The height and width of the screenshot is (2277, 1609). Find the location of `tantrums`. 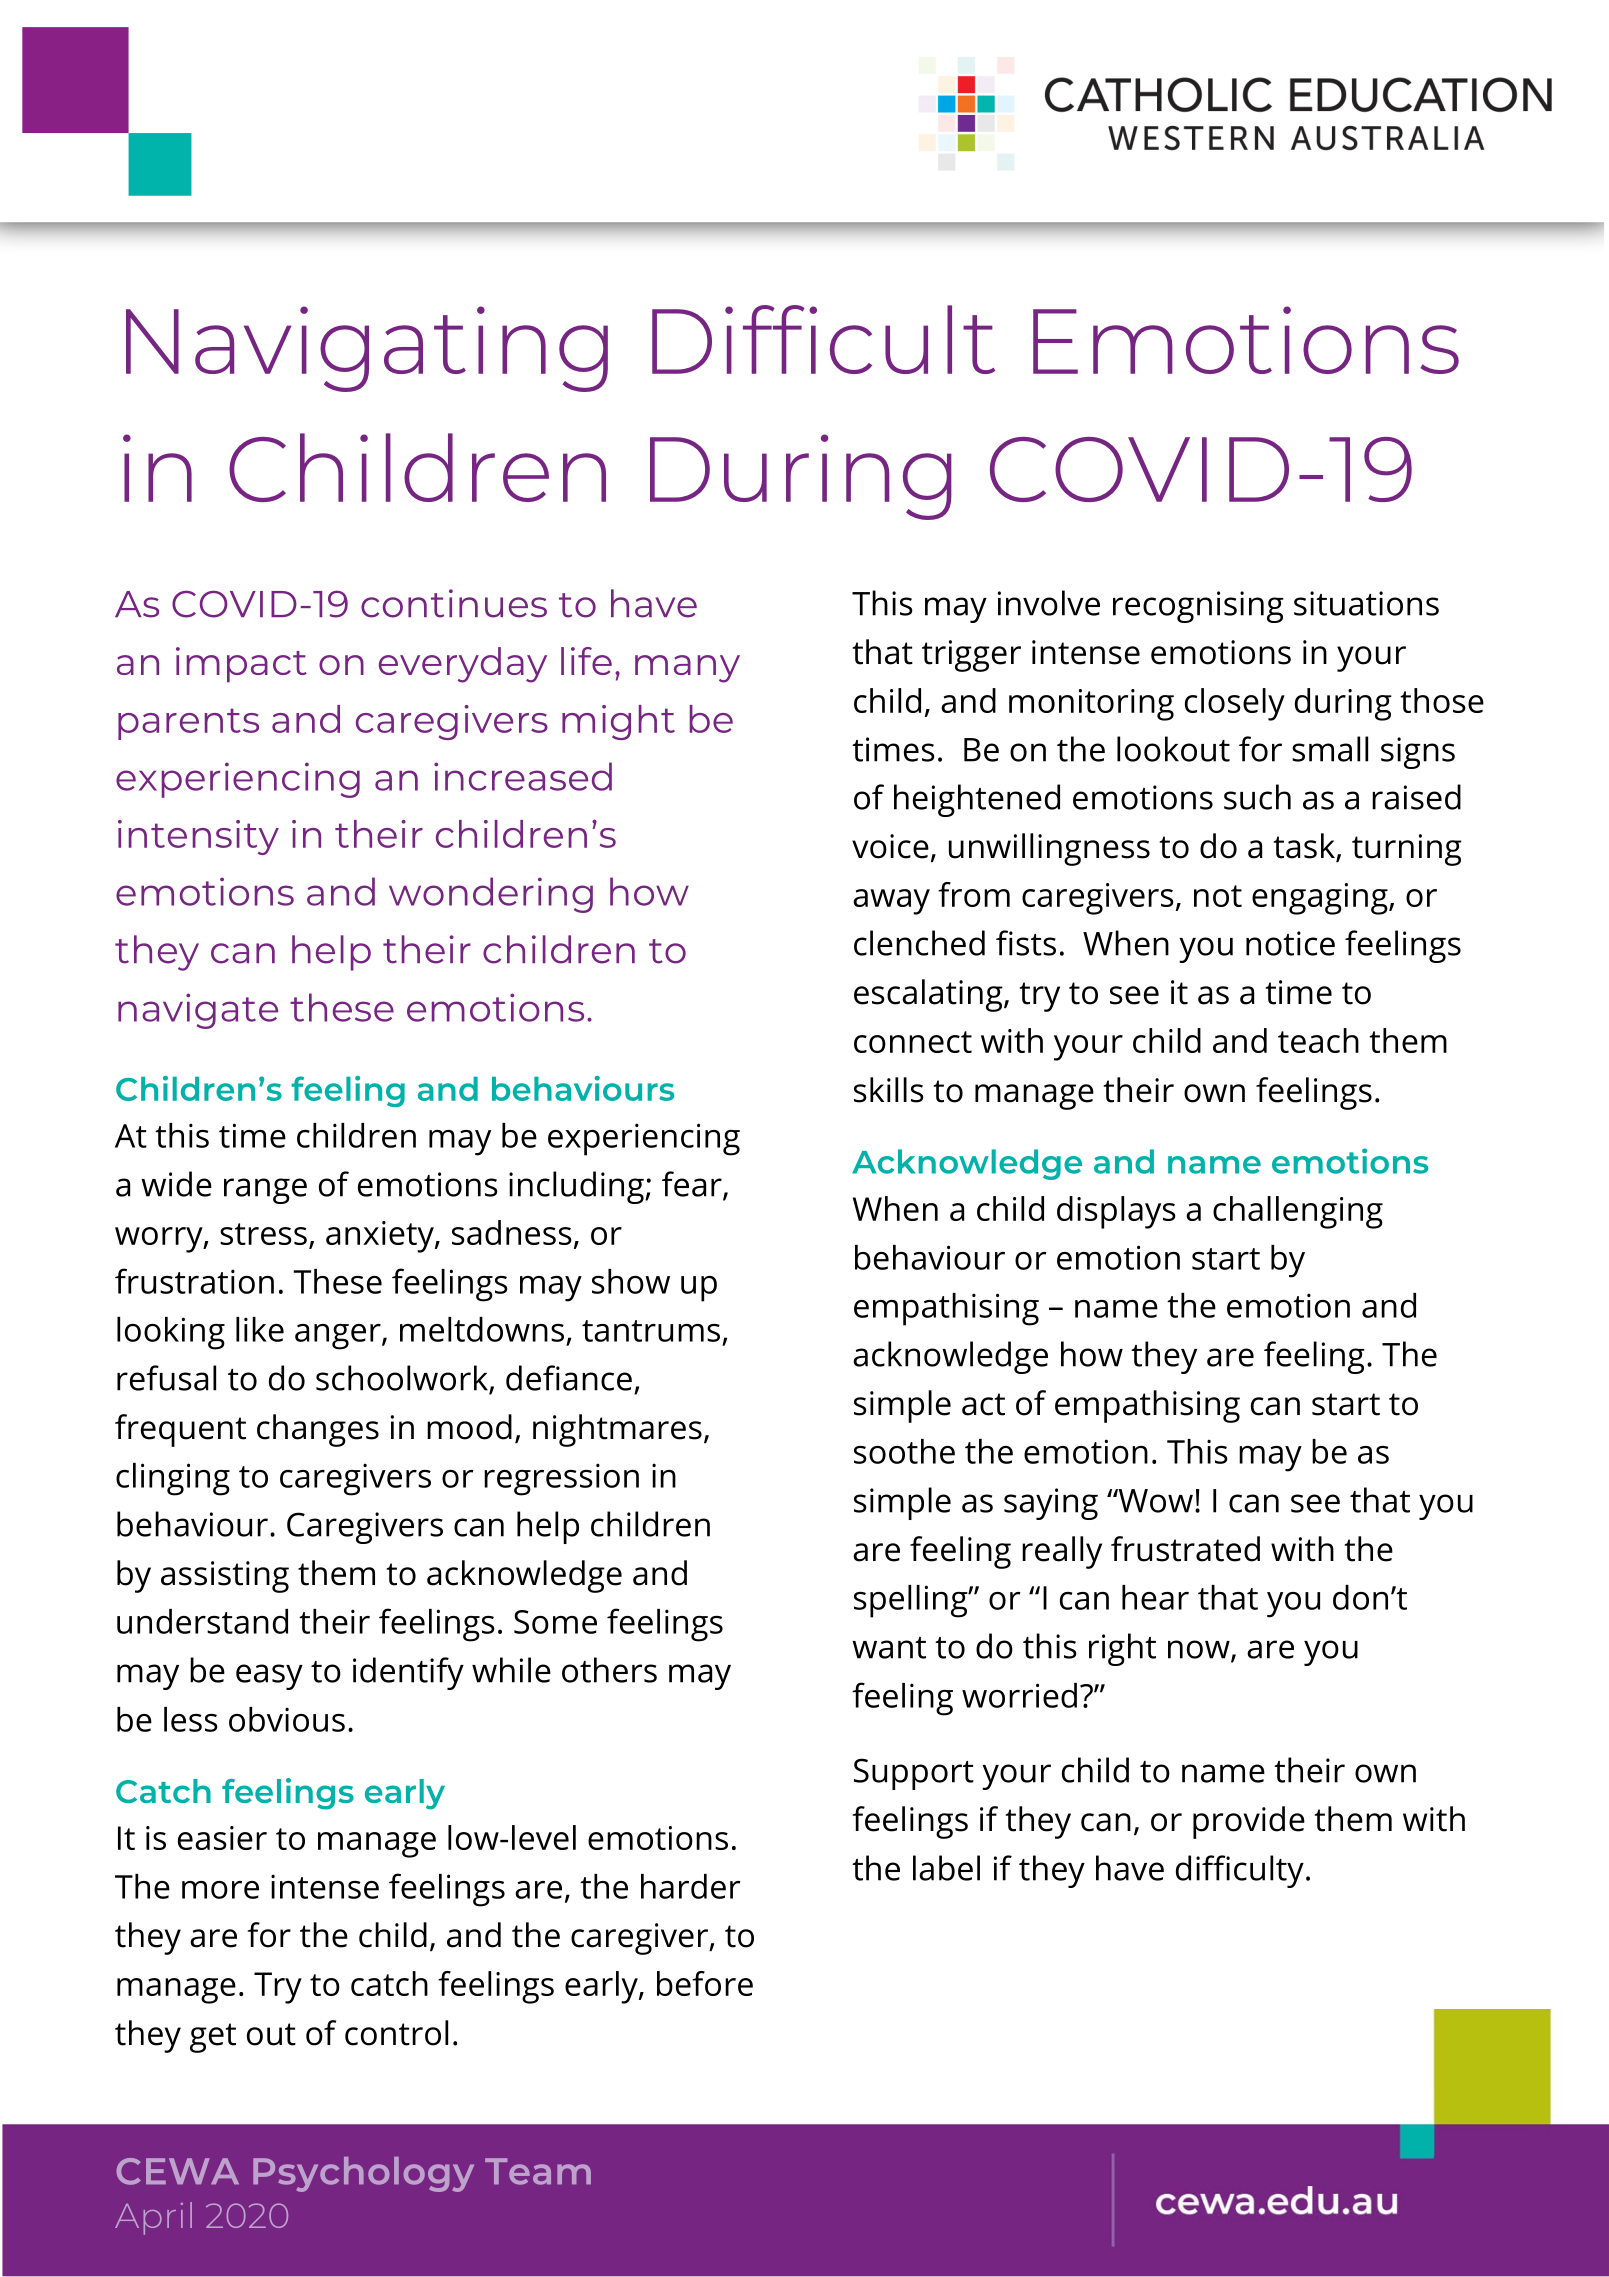

tantrums is located at coordinates (651, 1331).
